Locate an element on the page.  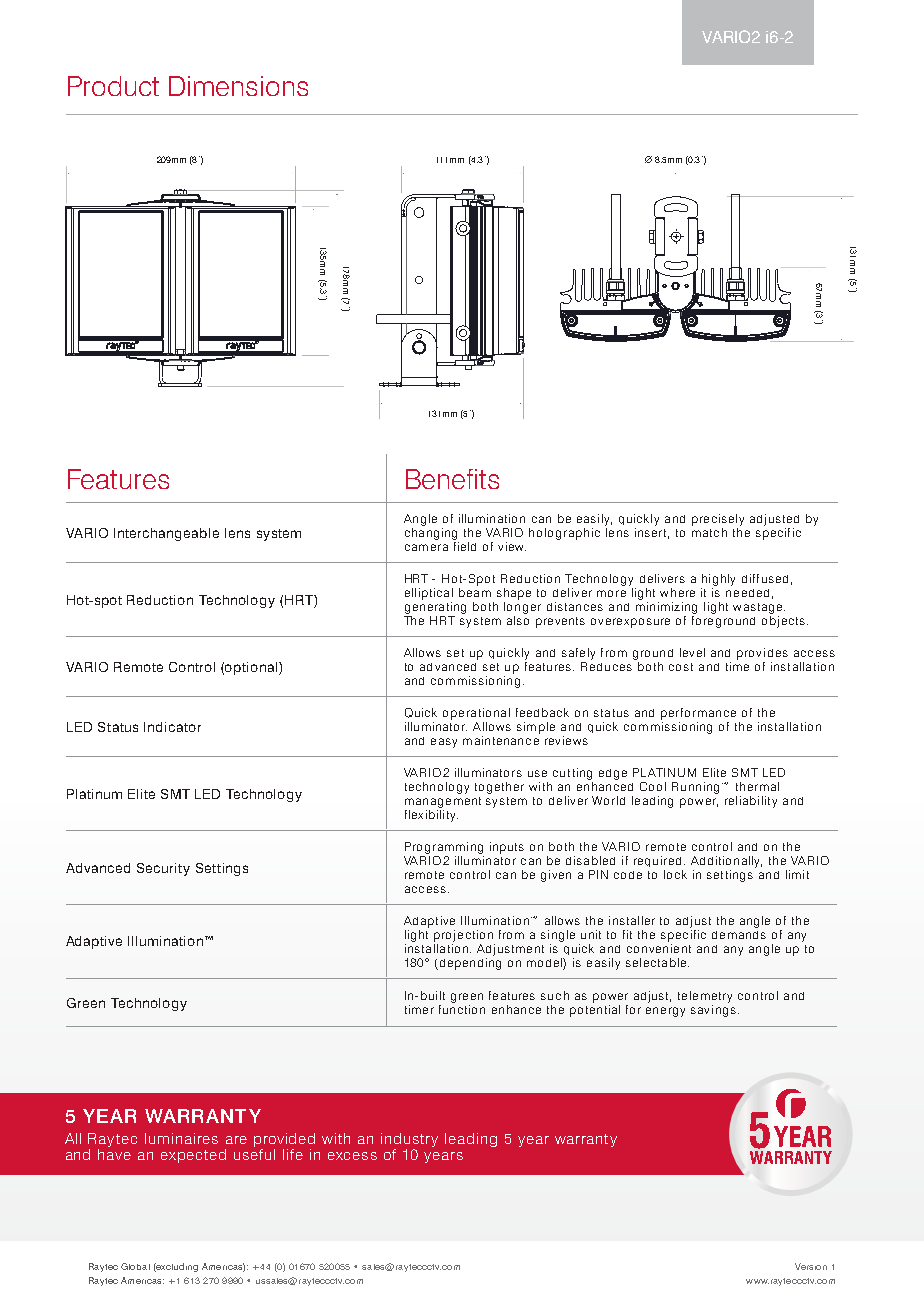
precisely is located at coordinates (718, 520).
